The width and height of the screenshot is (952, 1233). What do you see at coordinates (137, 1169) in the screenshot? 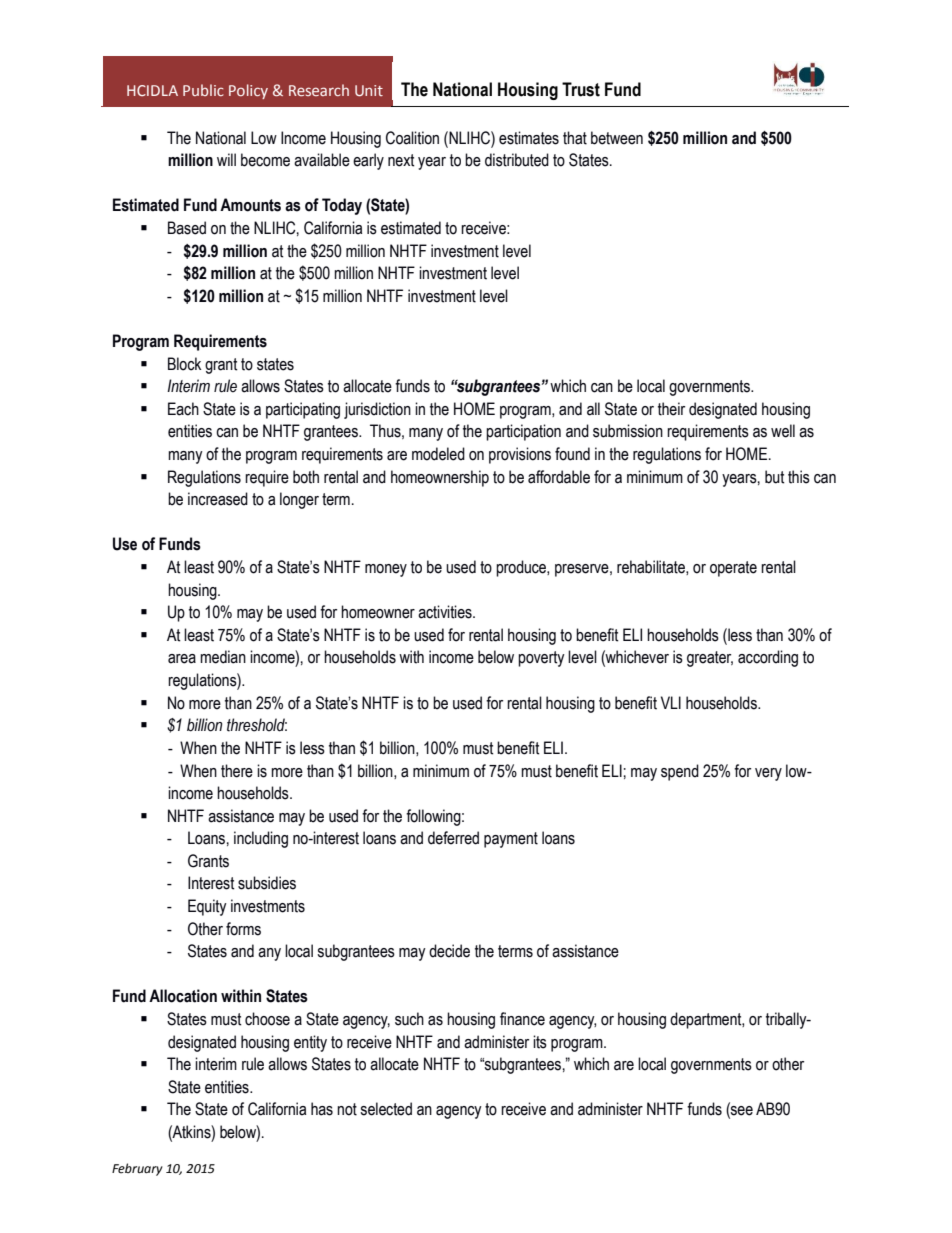
I see `February` at bounding box center [137, 1169].
